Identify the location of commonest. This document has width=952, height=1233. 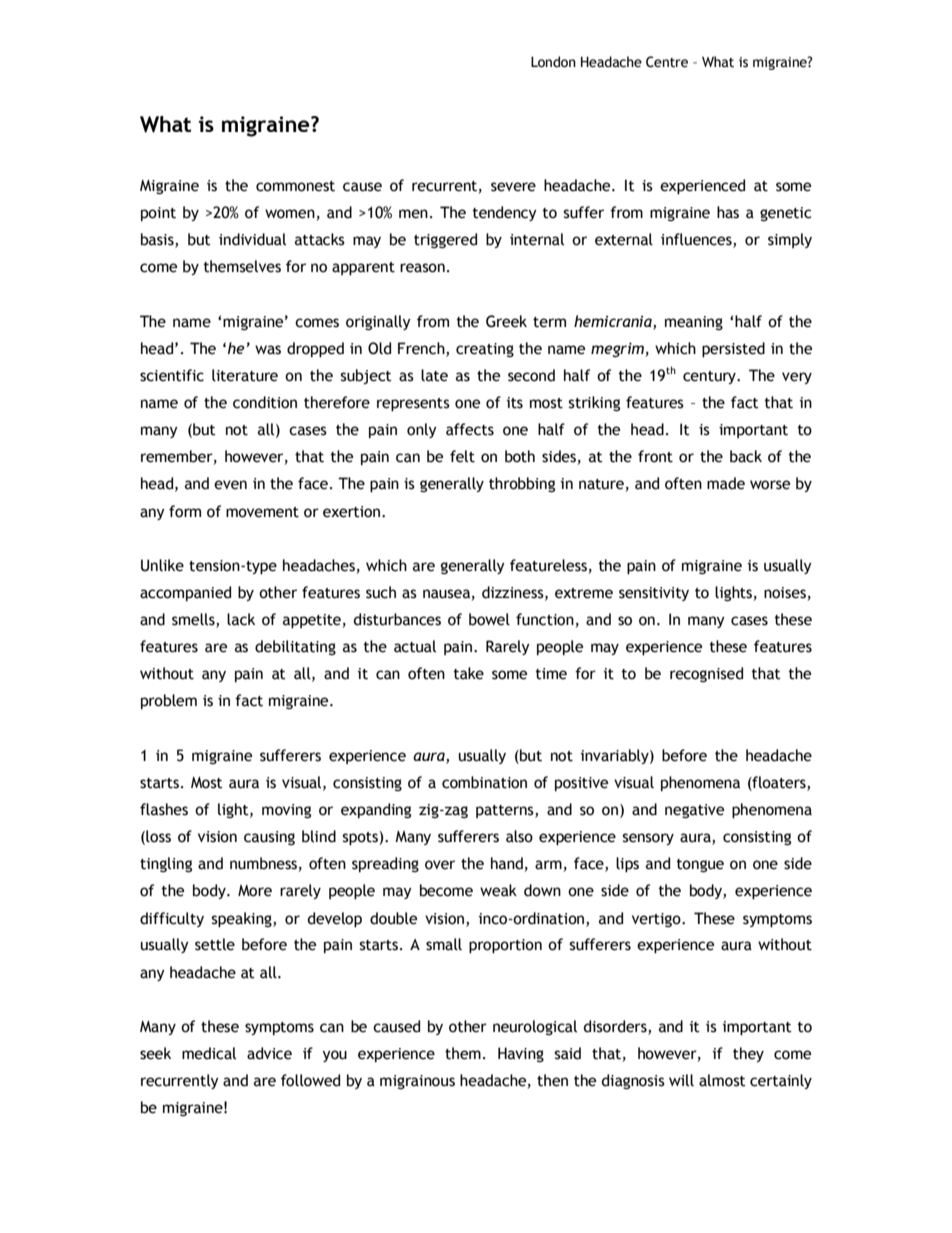
(295, 186).
